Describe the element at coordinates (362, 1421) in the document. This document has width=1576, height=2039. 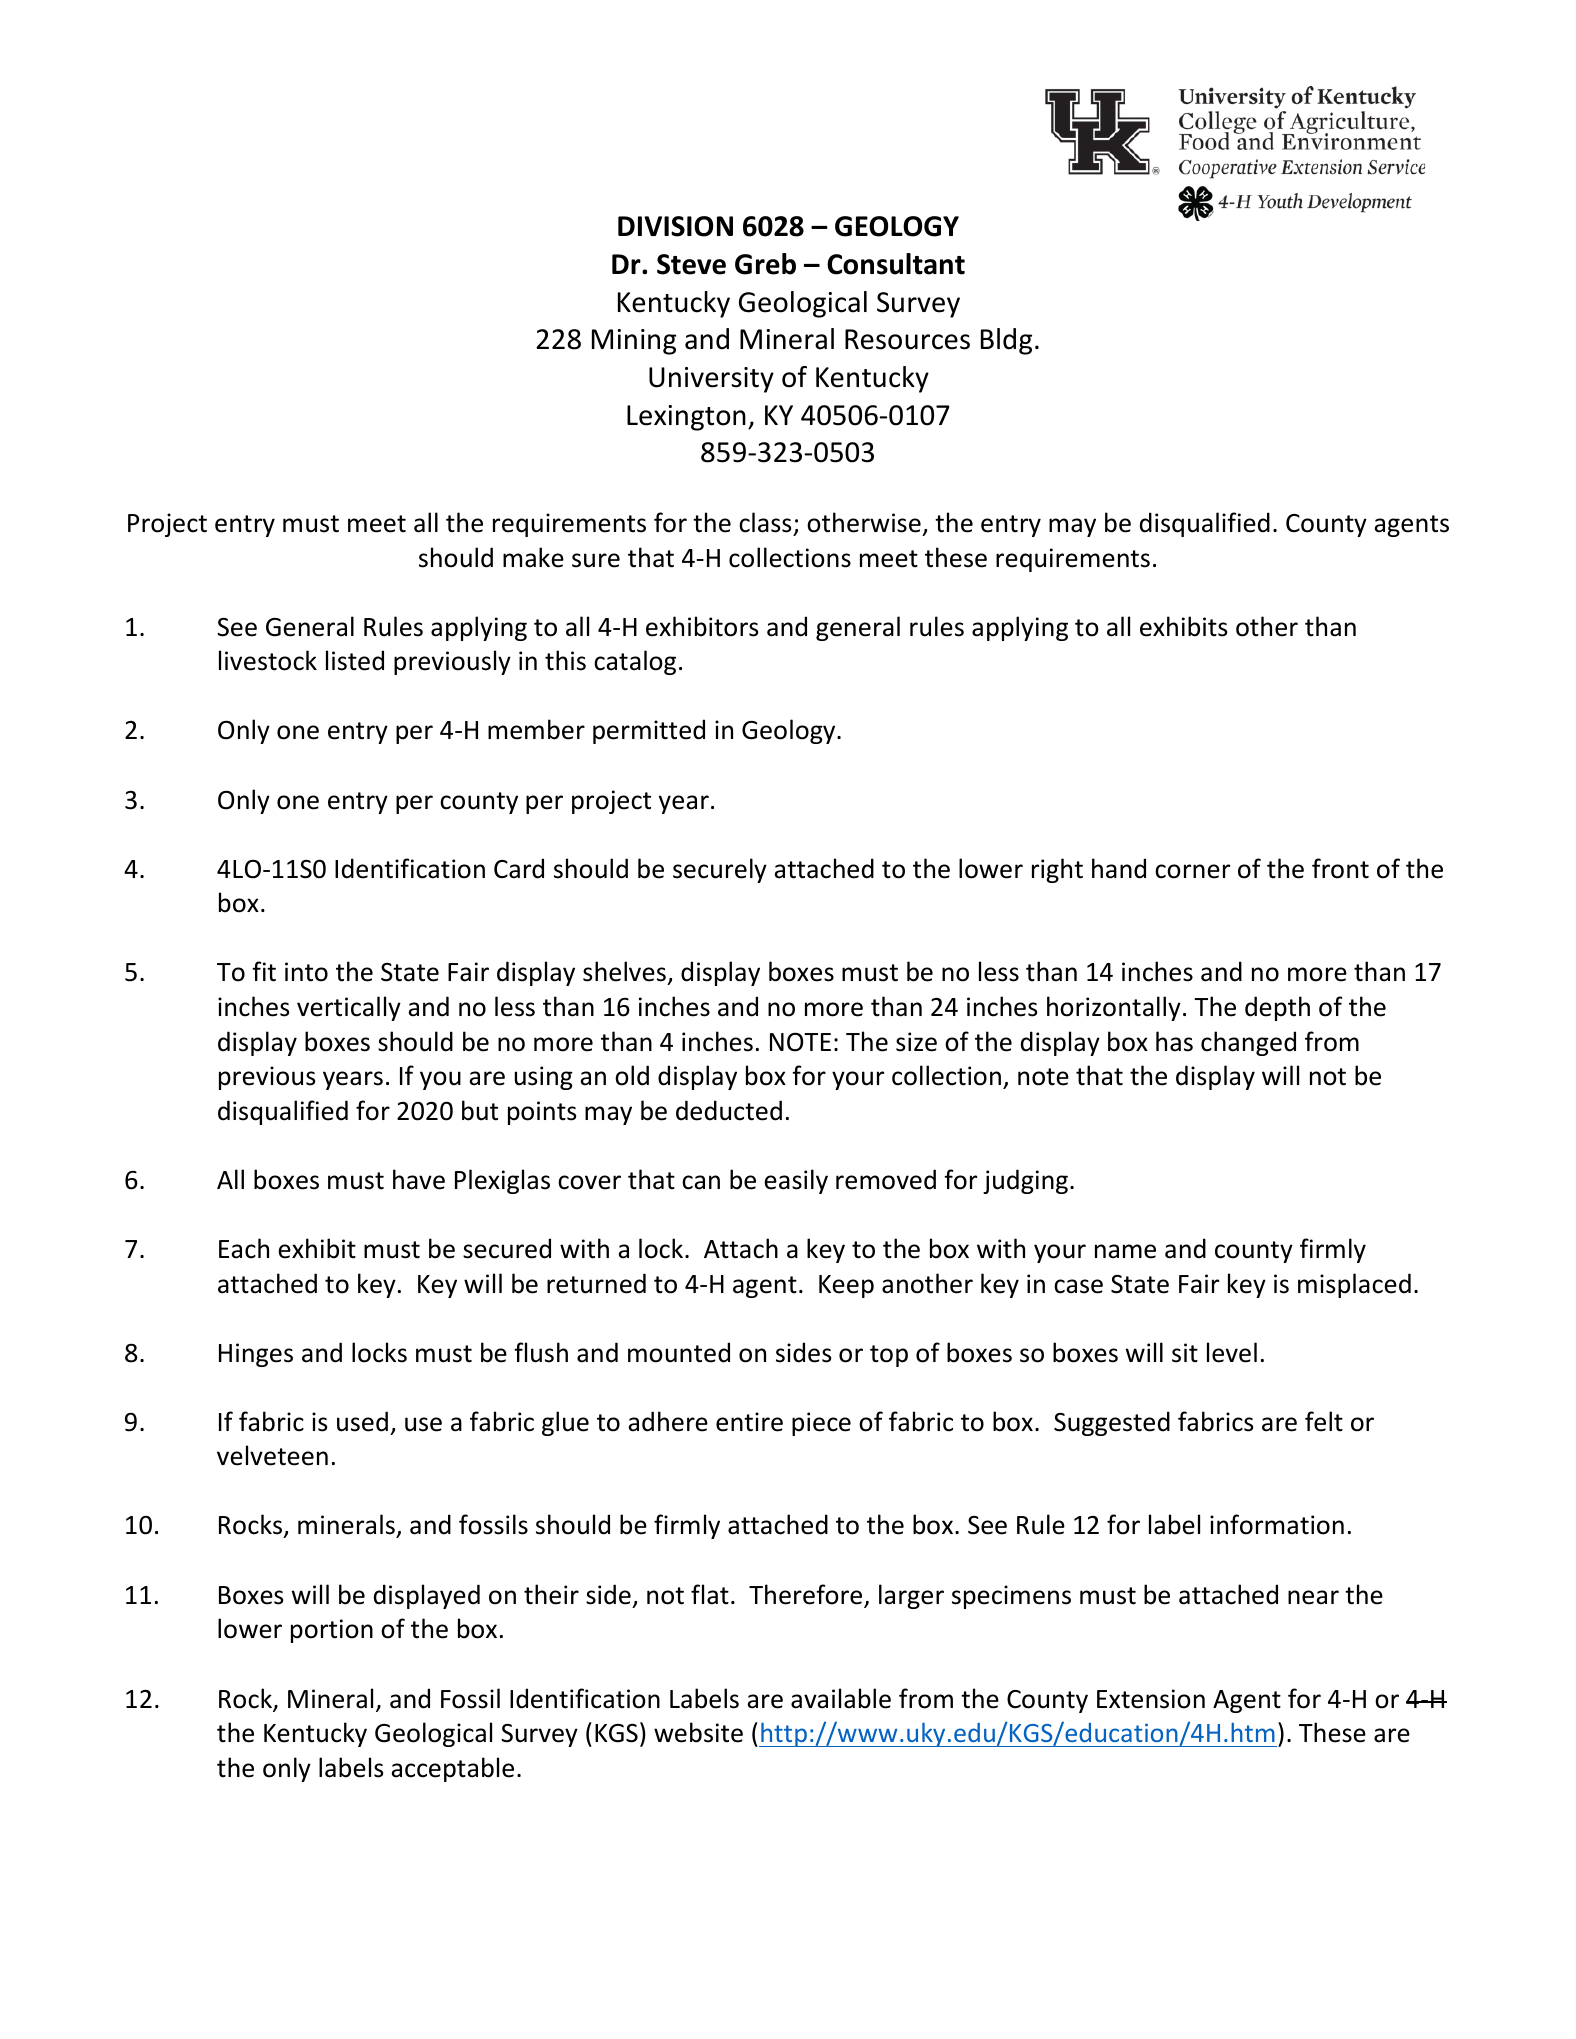
I see `used` at that location.
